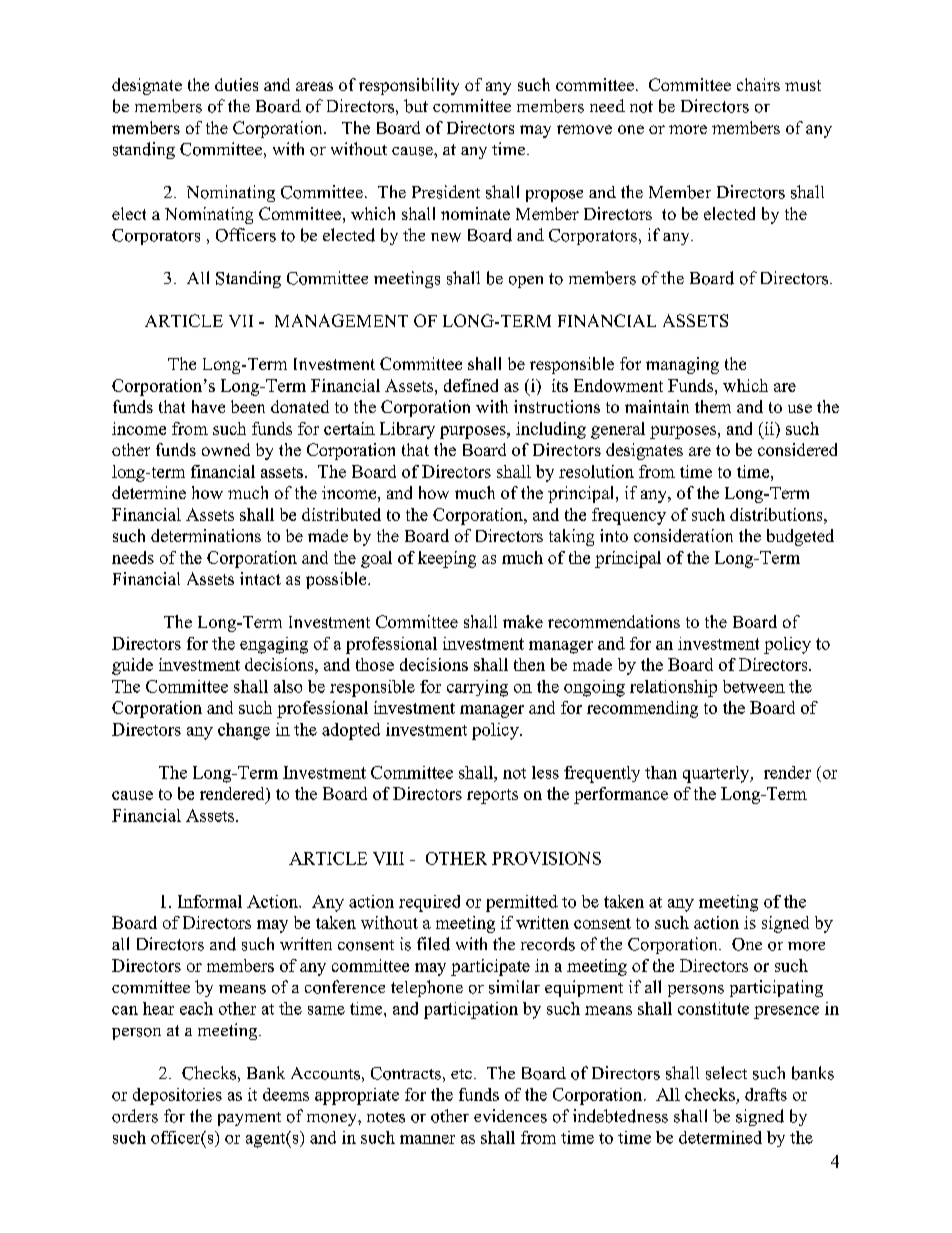 The height and width of the page is (1233, 952). I want to click on responsibility, so click(409, 86).
